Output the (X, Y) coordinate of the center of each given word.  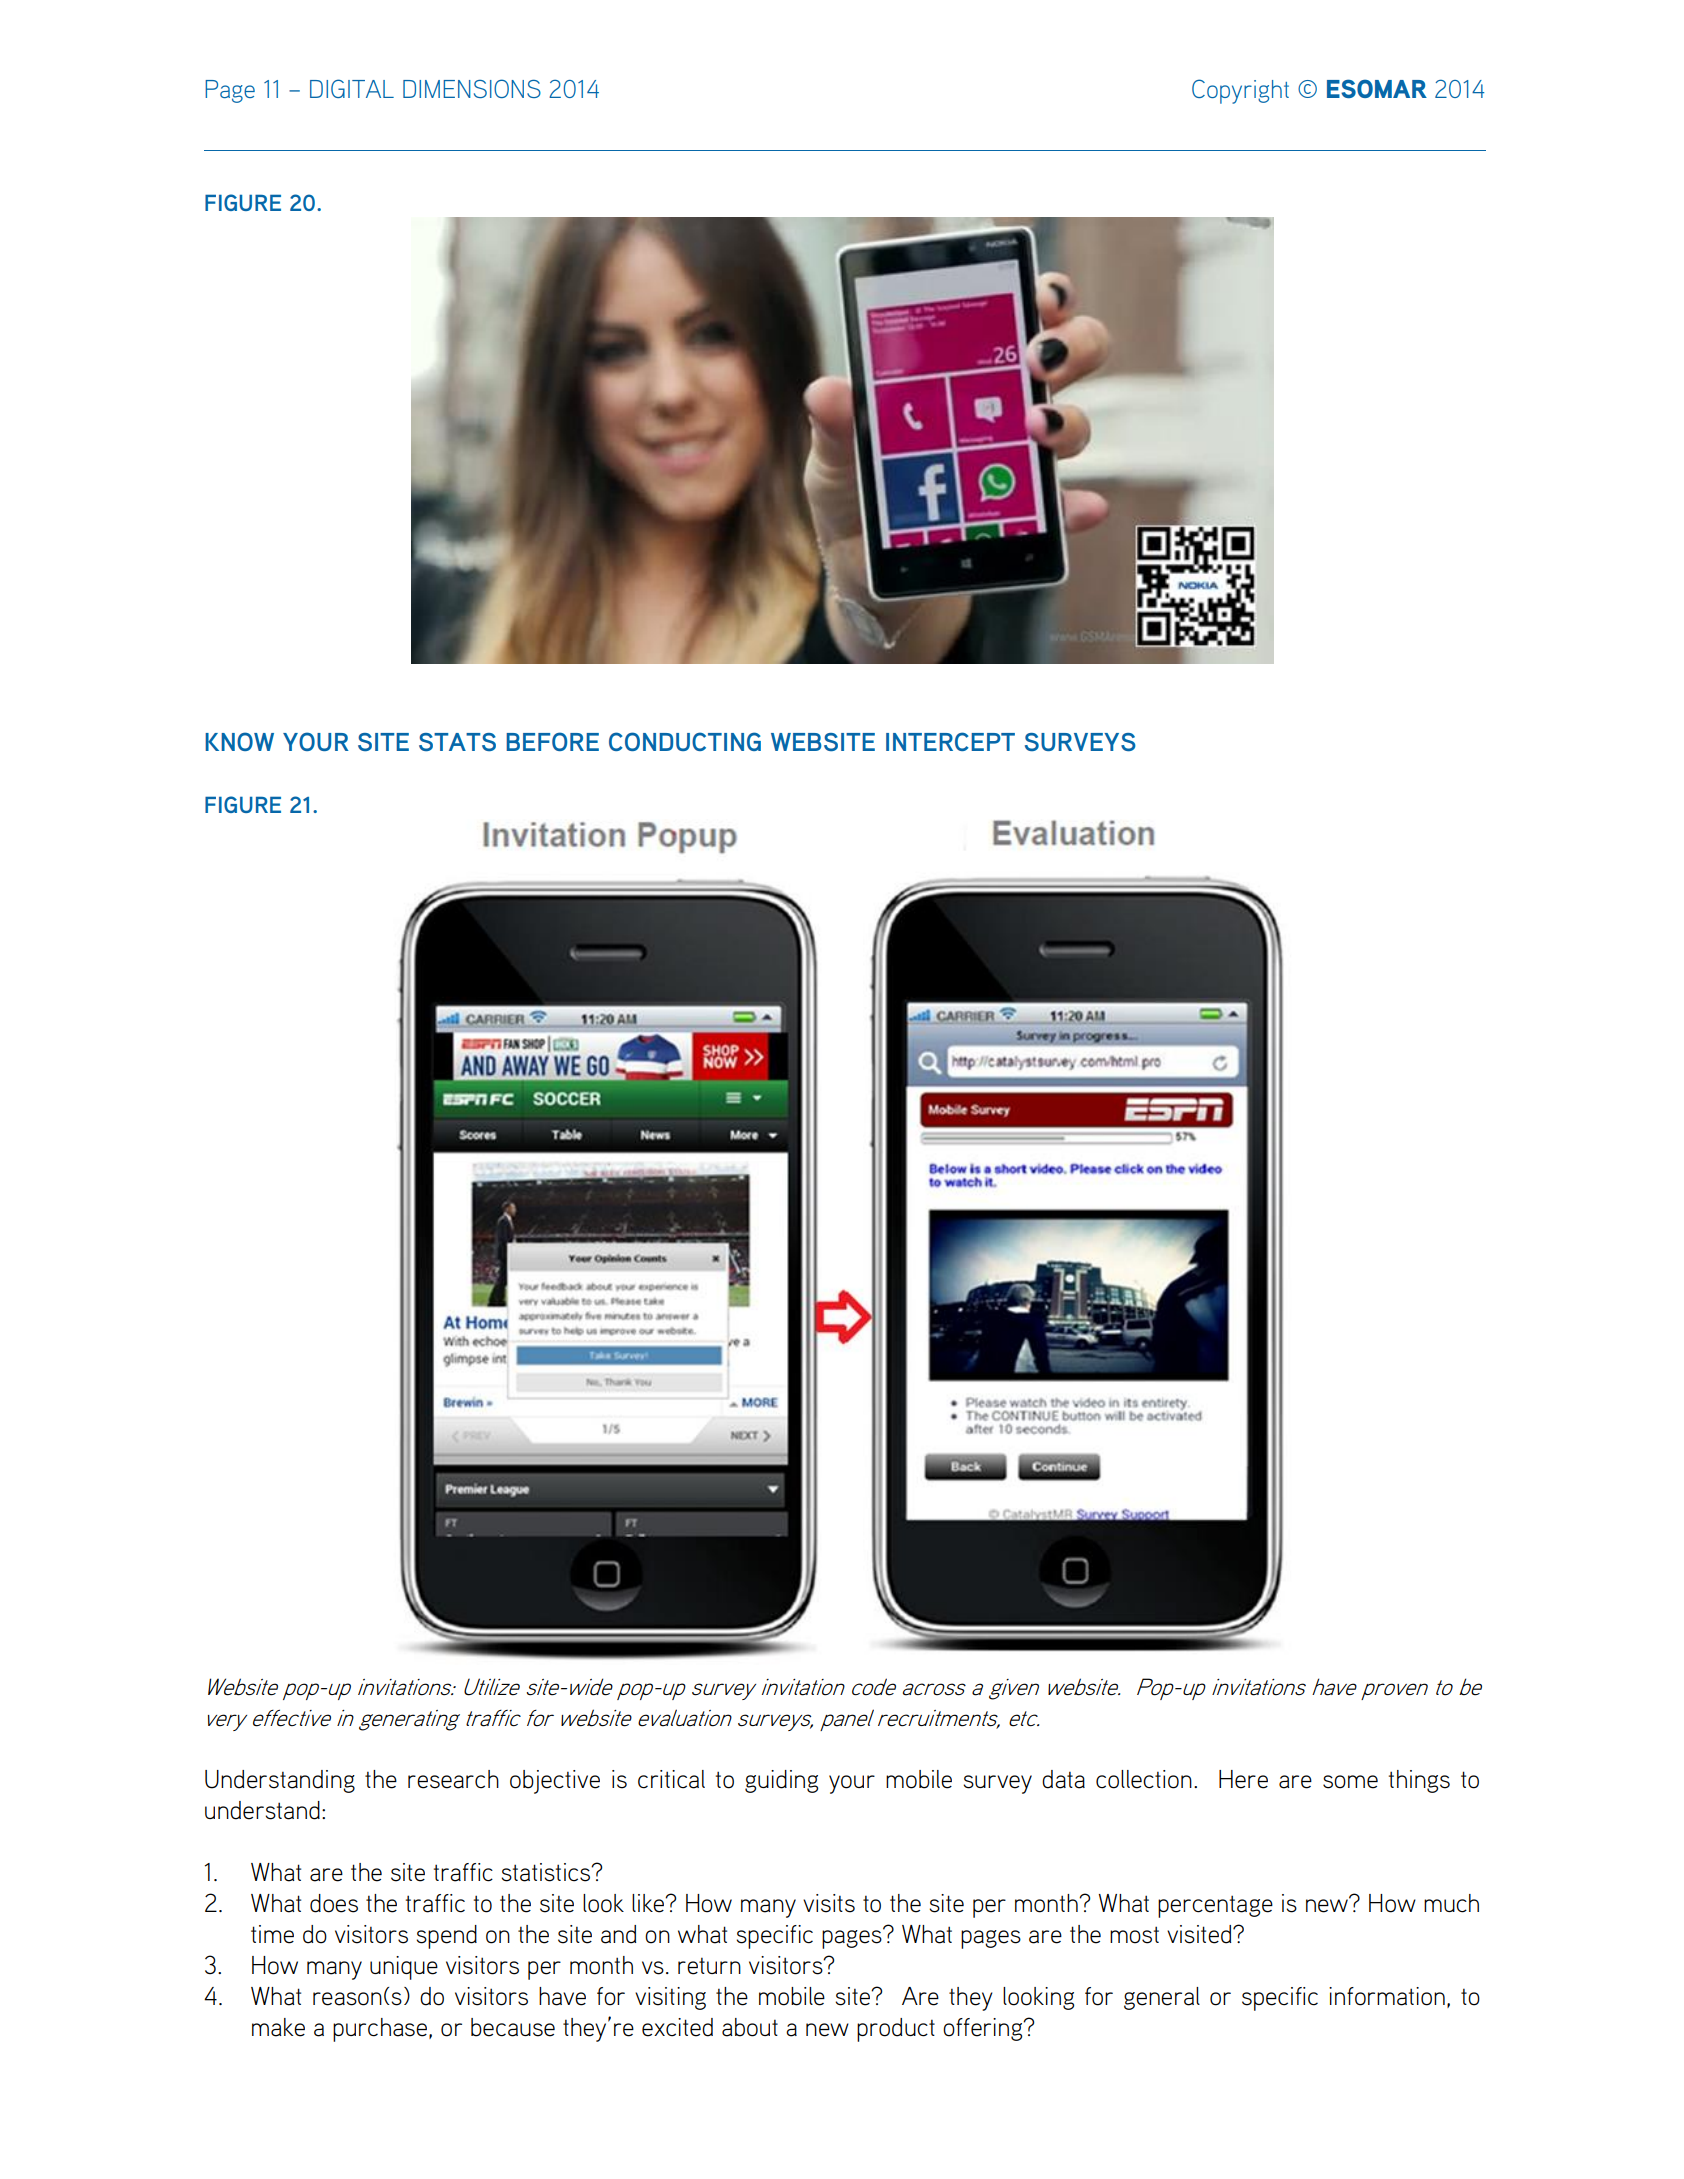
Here (1243, 1779)
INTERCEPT (950, 741)
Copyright (1240, 91)
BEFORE (552, 741)
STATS (457, 742)
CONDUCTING (685, 741)
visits (829, 1903)
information (1387, 1996)
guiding (781, 1781)
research (453, 1779)
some (1350, 1782)
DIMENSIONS (472, 88)
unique (404, 1968)
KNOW (239, 741)
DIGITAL (352, 88)
